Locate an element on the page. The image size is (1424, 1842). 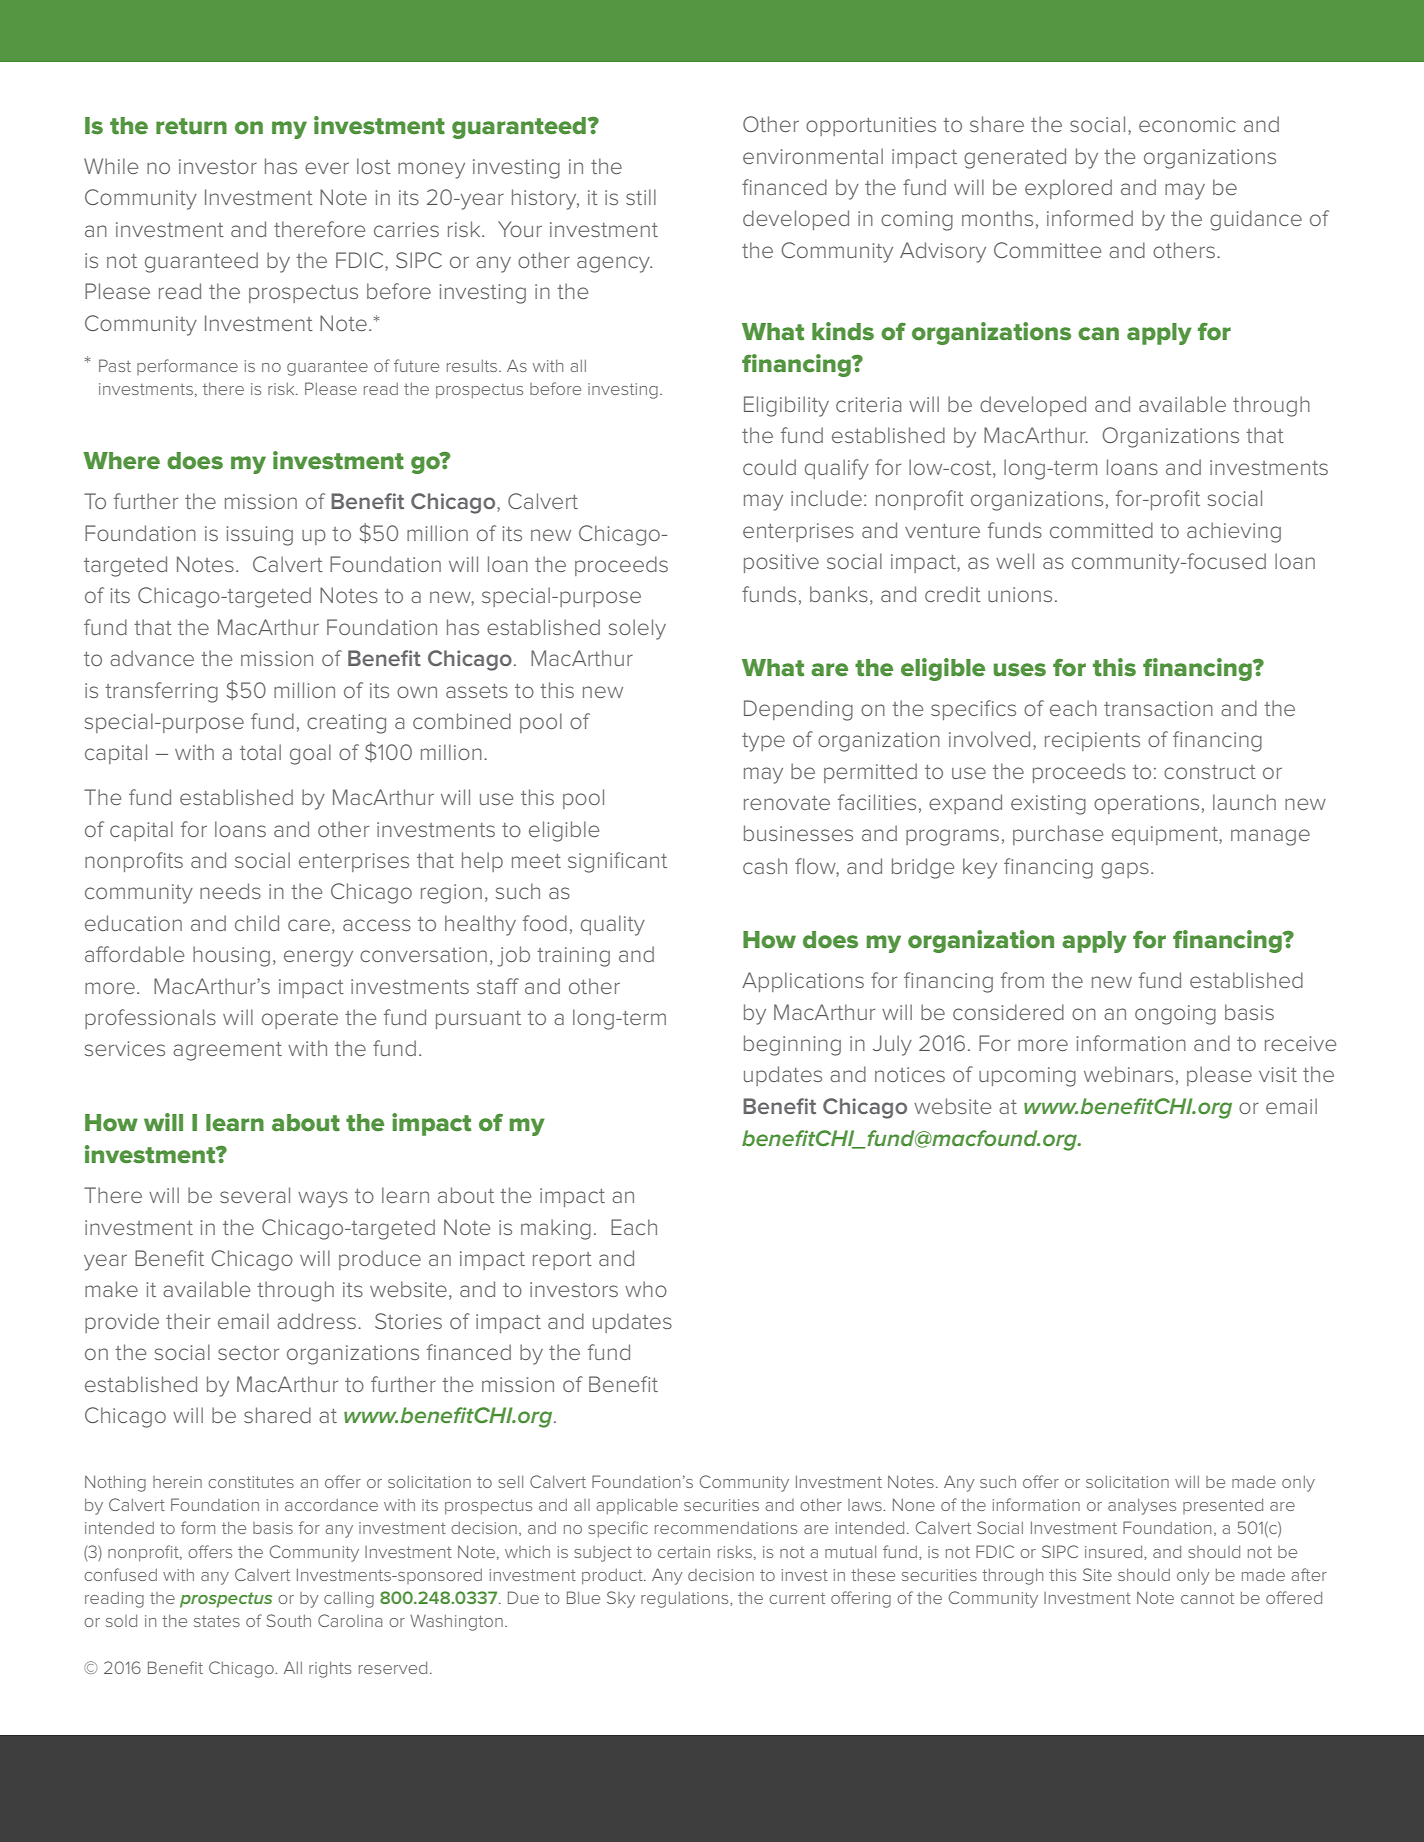
still is located at coordinates (641, 197).
